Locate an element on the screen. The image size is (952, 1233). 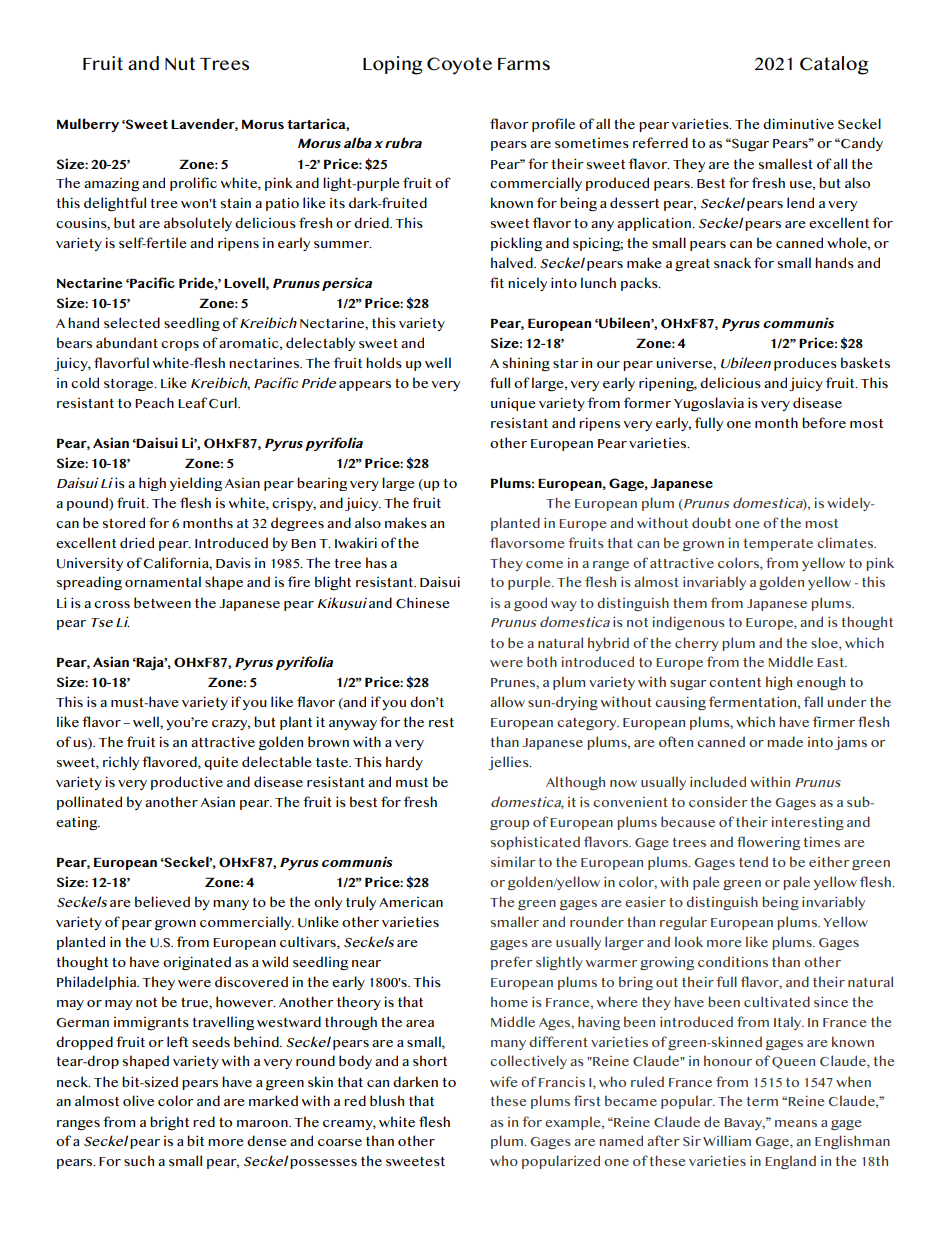
them is located at coordinates (690, 602).
